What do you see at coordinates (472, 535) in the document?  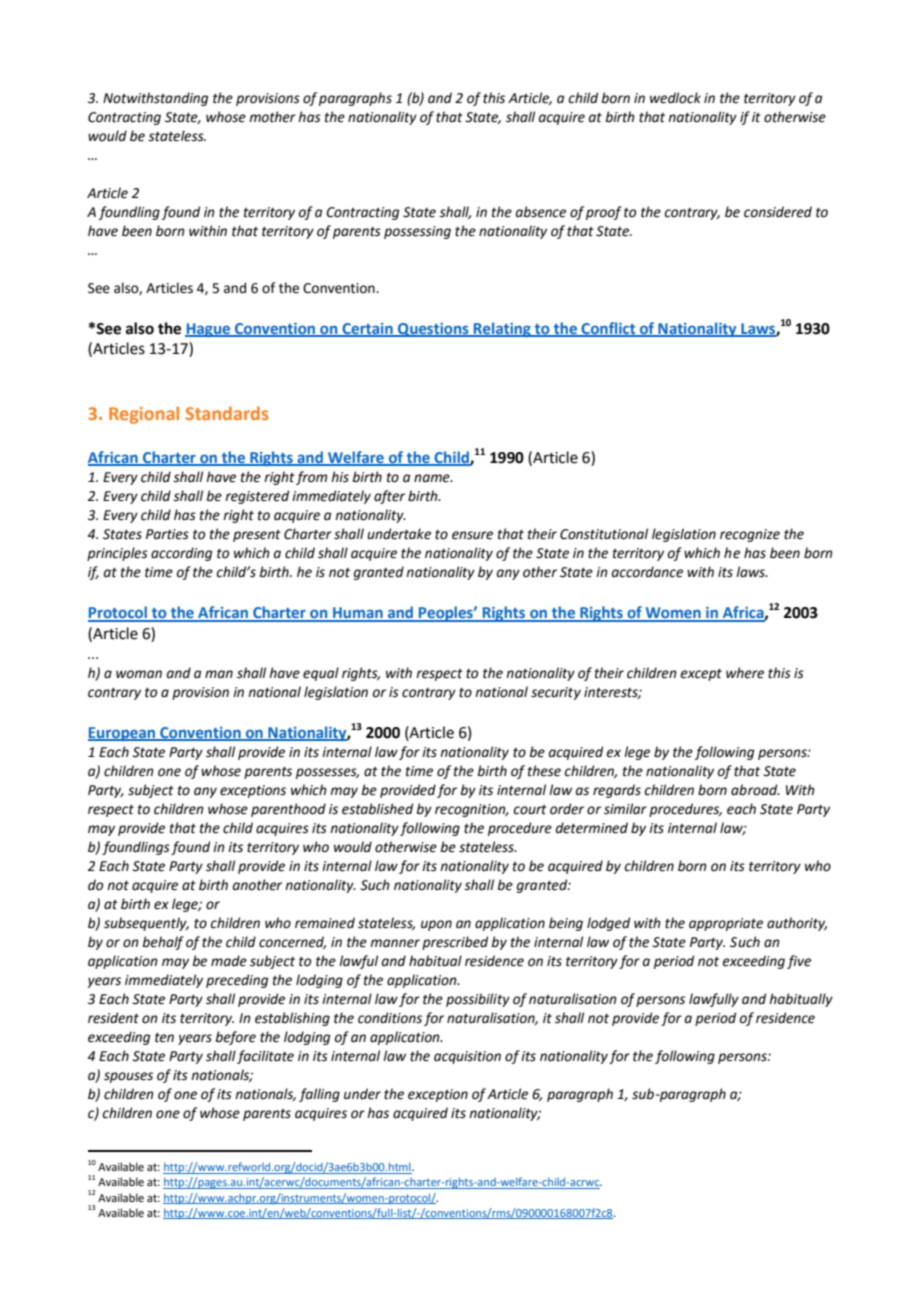 I see `ensure` at bounding box center [472, 535].
